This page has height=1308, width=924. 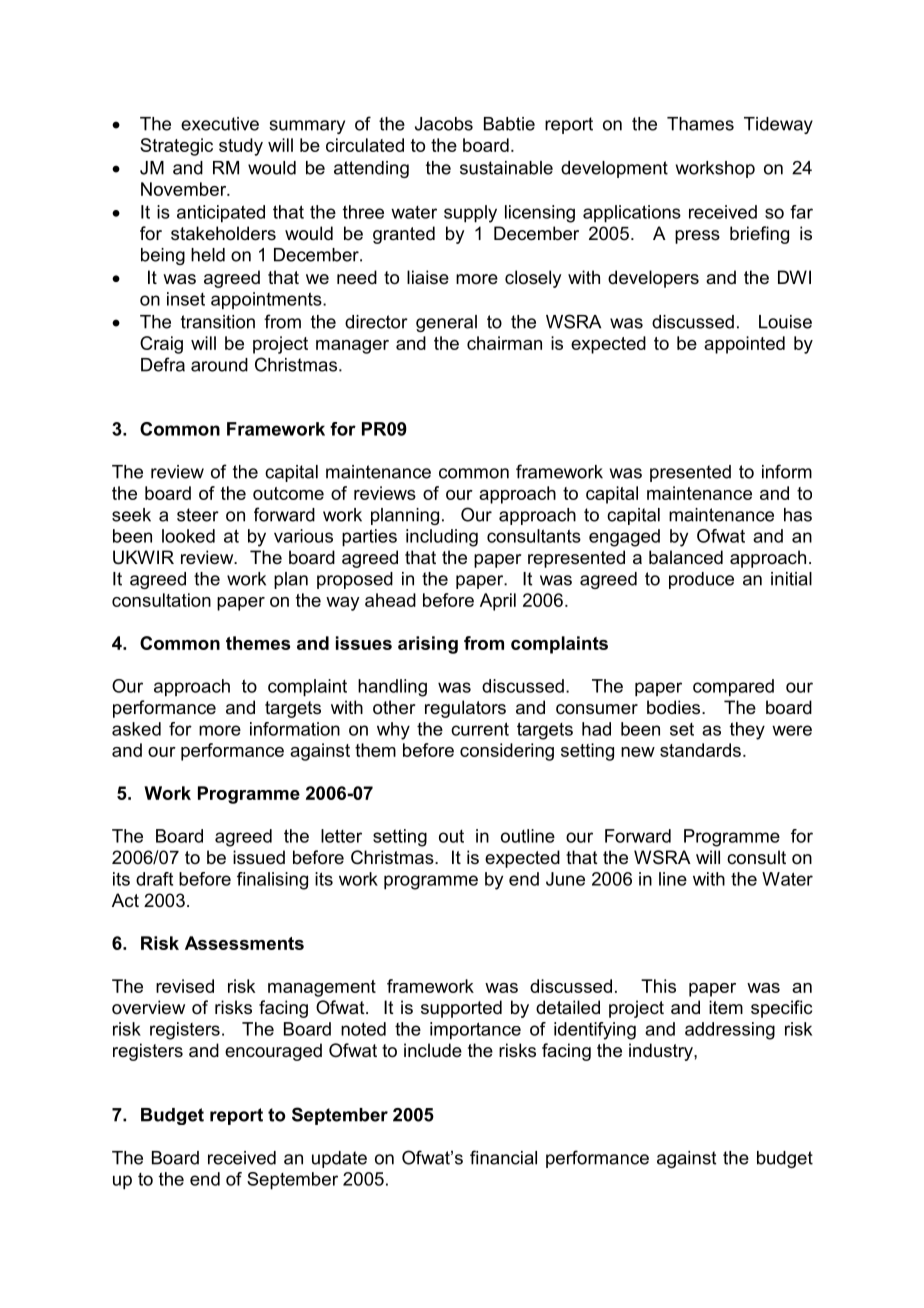 What do you see at coordinates (700, 124) in the page?
I see `Thames` at bounding box center [700, 124].
